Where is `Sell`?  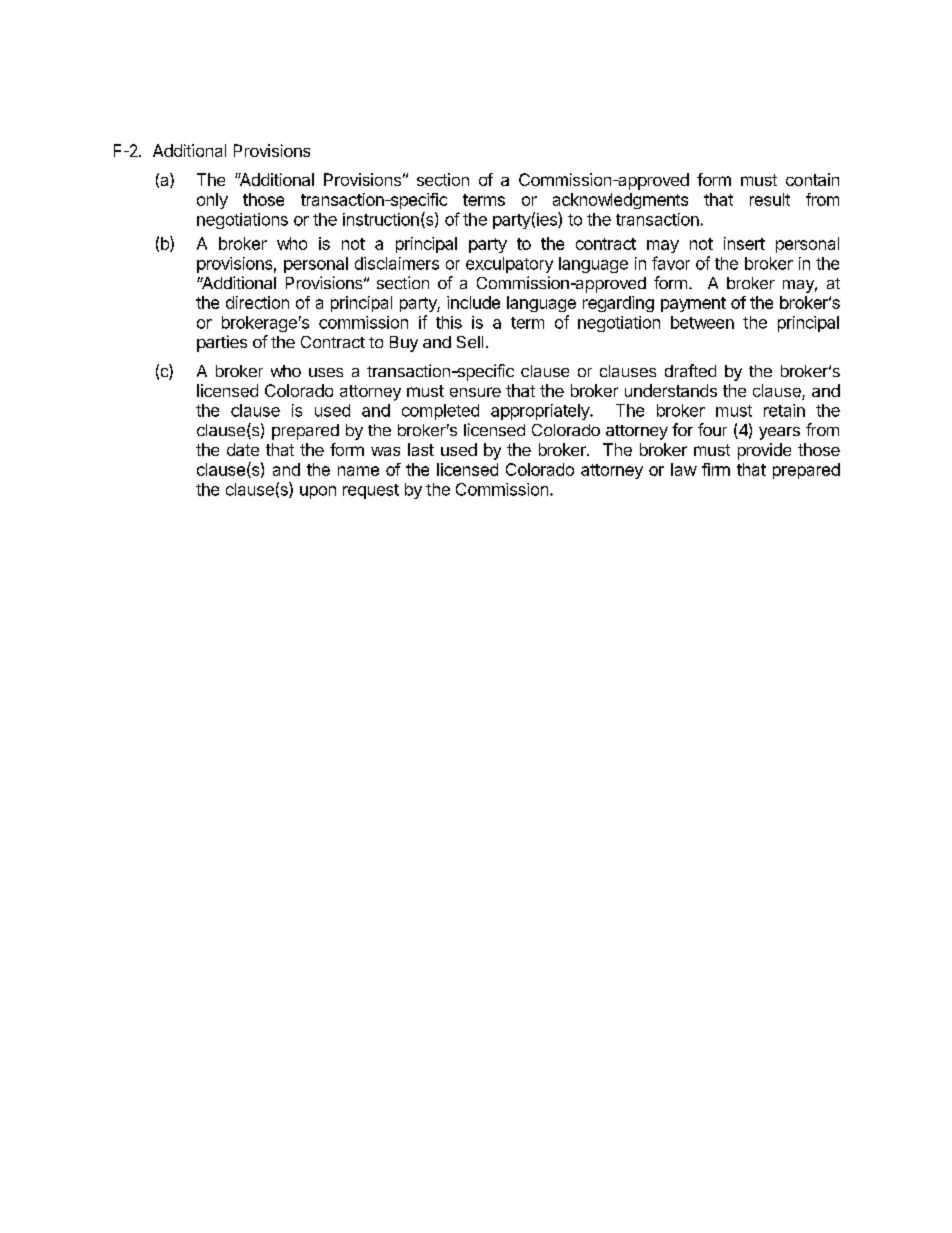
Sell is located at coordinates (470, 342).
